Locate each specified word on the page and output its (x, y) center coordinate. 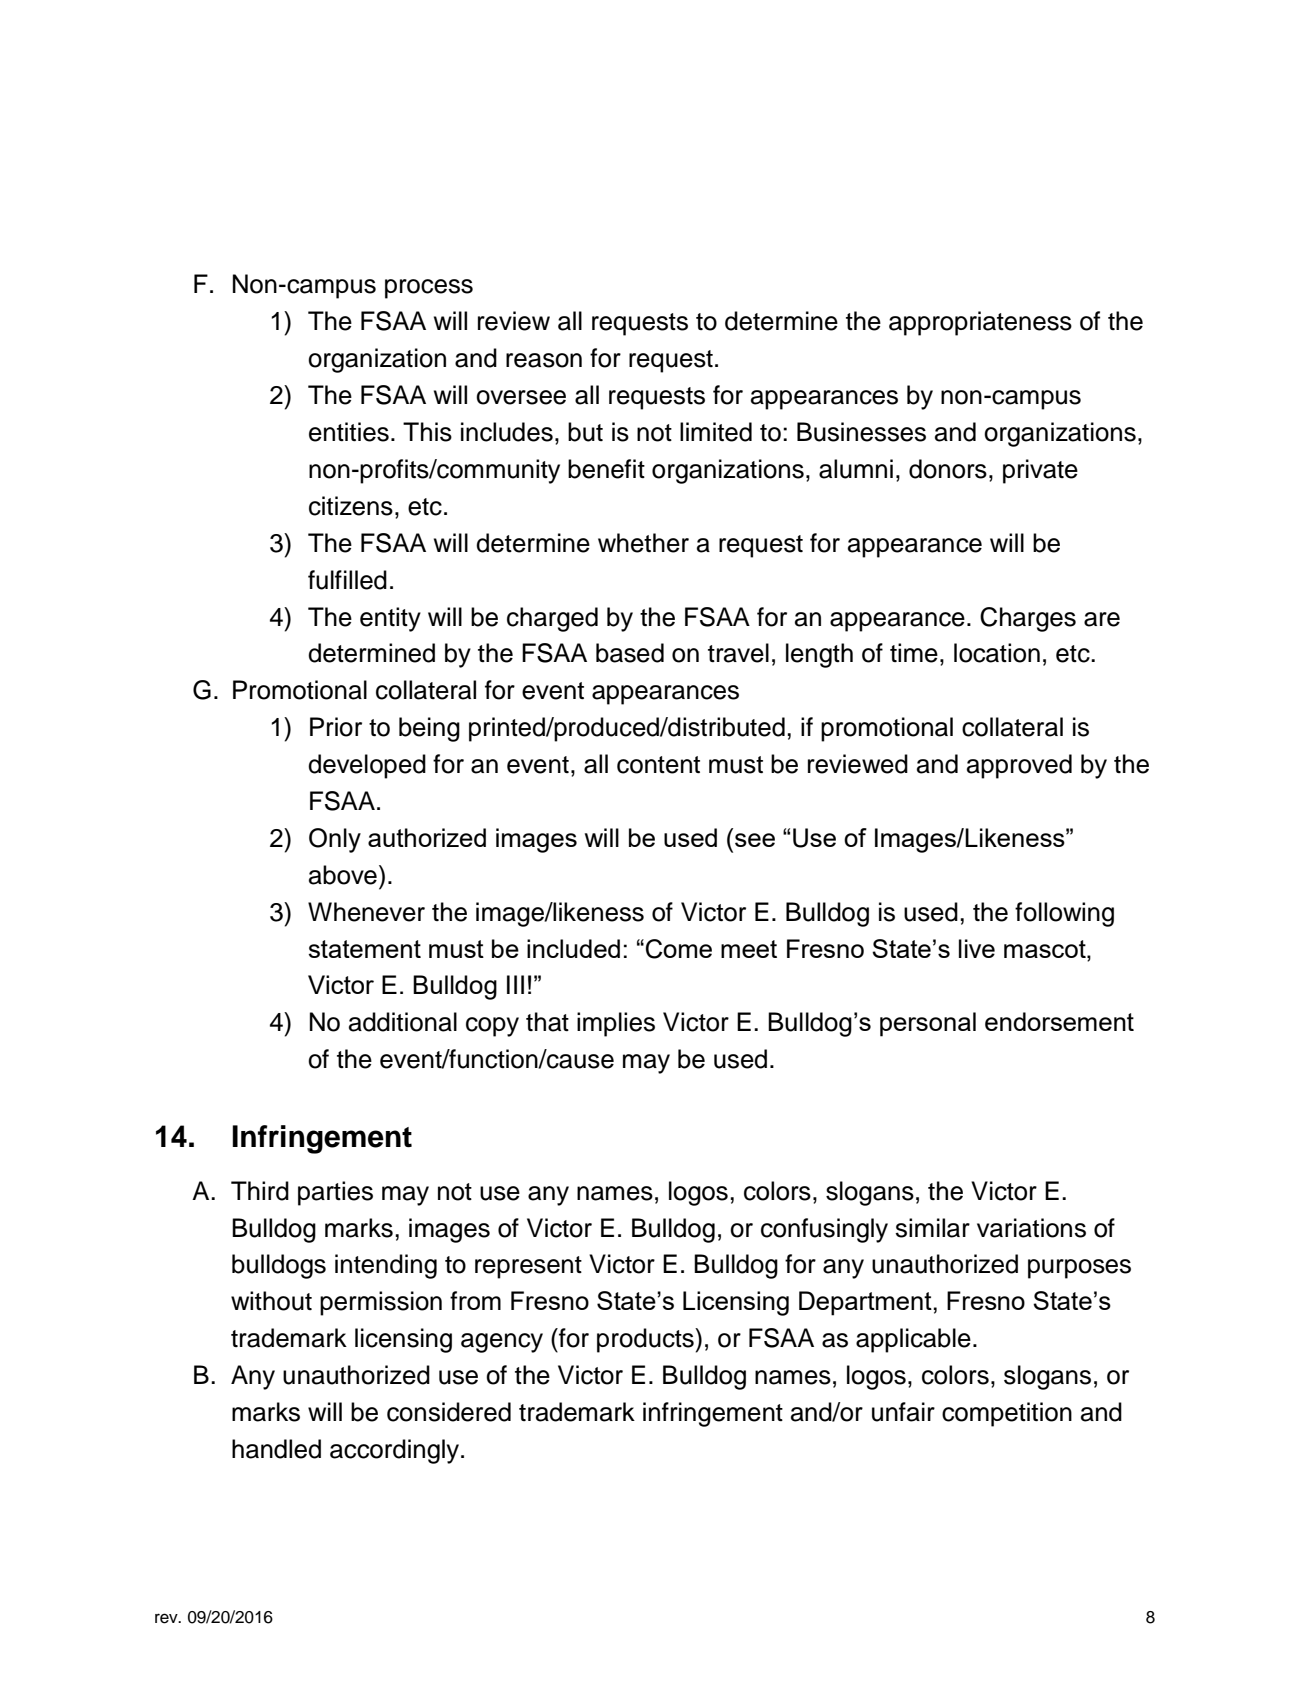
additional (403, 1022)
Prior (336, 727)
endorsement (1059, 1021)
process (429, 289)
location (997, 653)
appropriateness (980, 323)
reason (544, 360)
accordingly (396, 1451)
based (630, 653)
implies (616, 1024)
